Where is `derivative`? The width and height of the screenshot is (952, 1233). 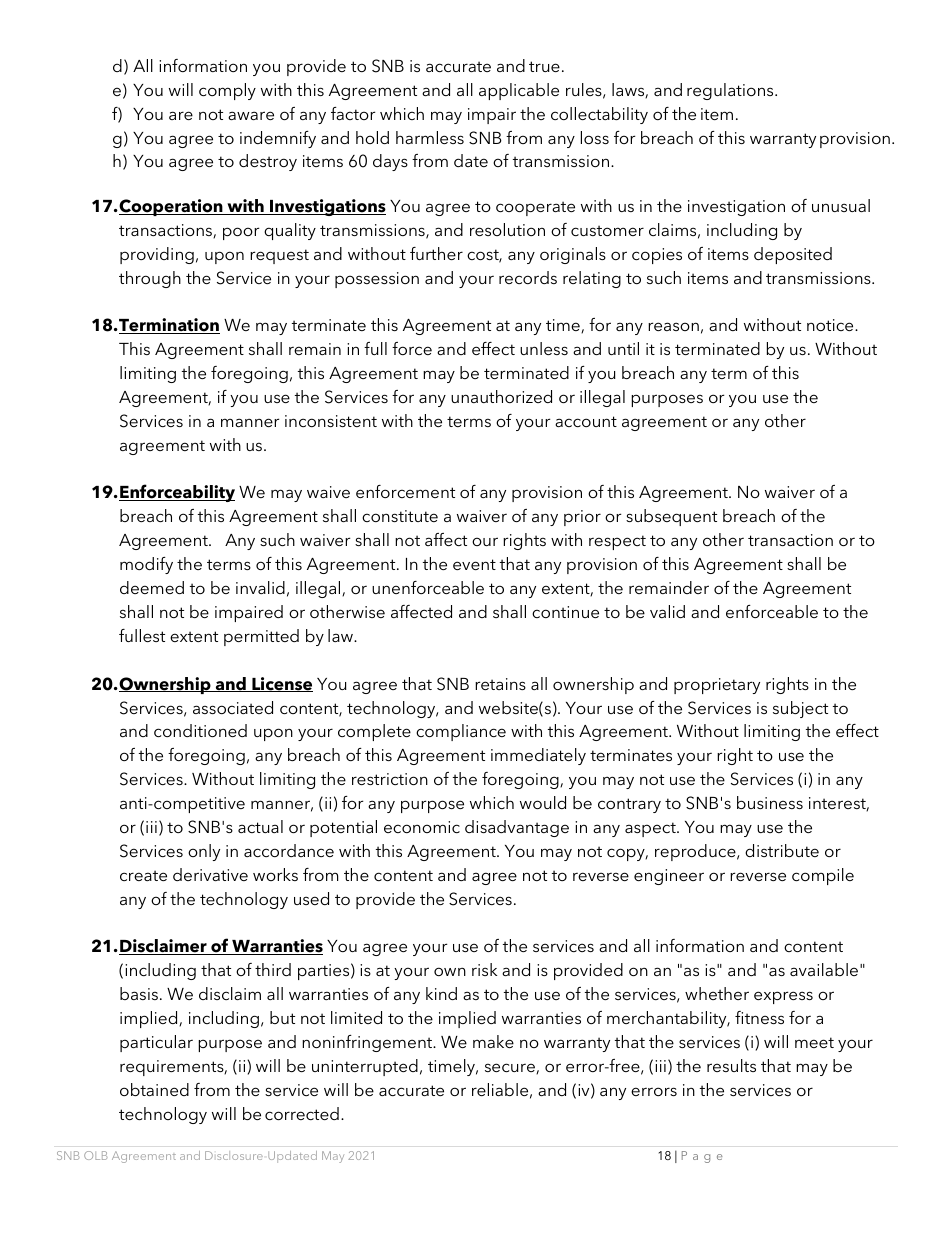 derivative is located at coordinates (210, 874).
